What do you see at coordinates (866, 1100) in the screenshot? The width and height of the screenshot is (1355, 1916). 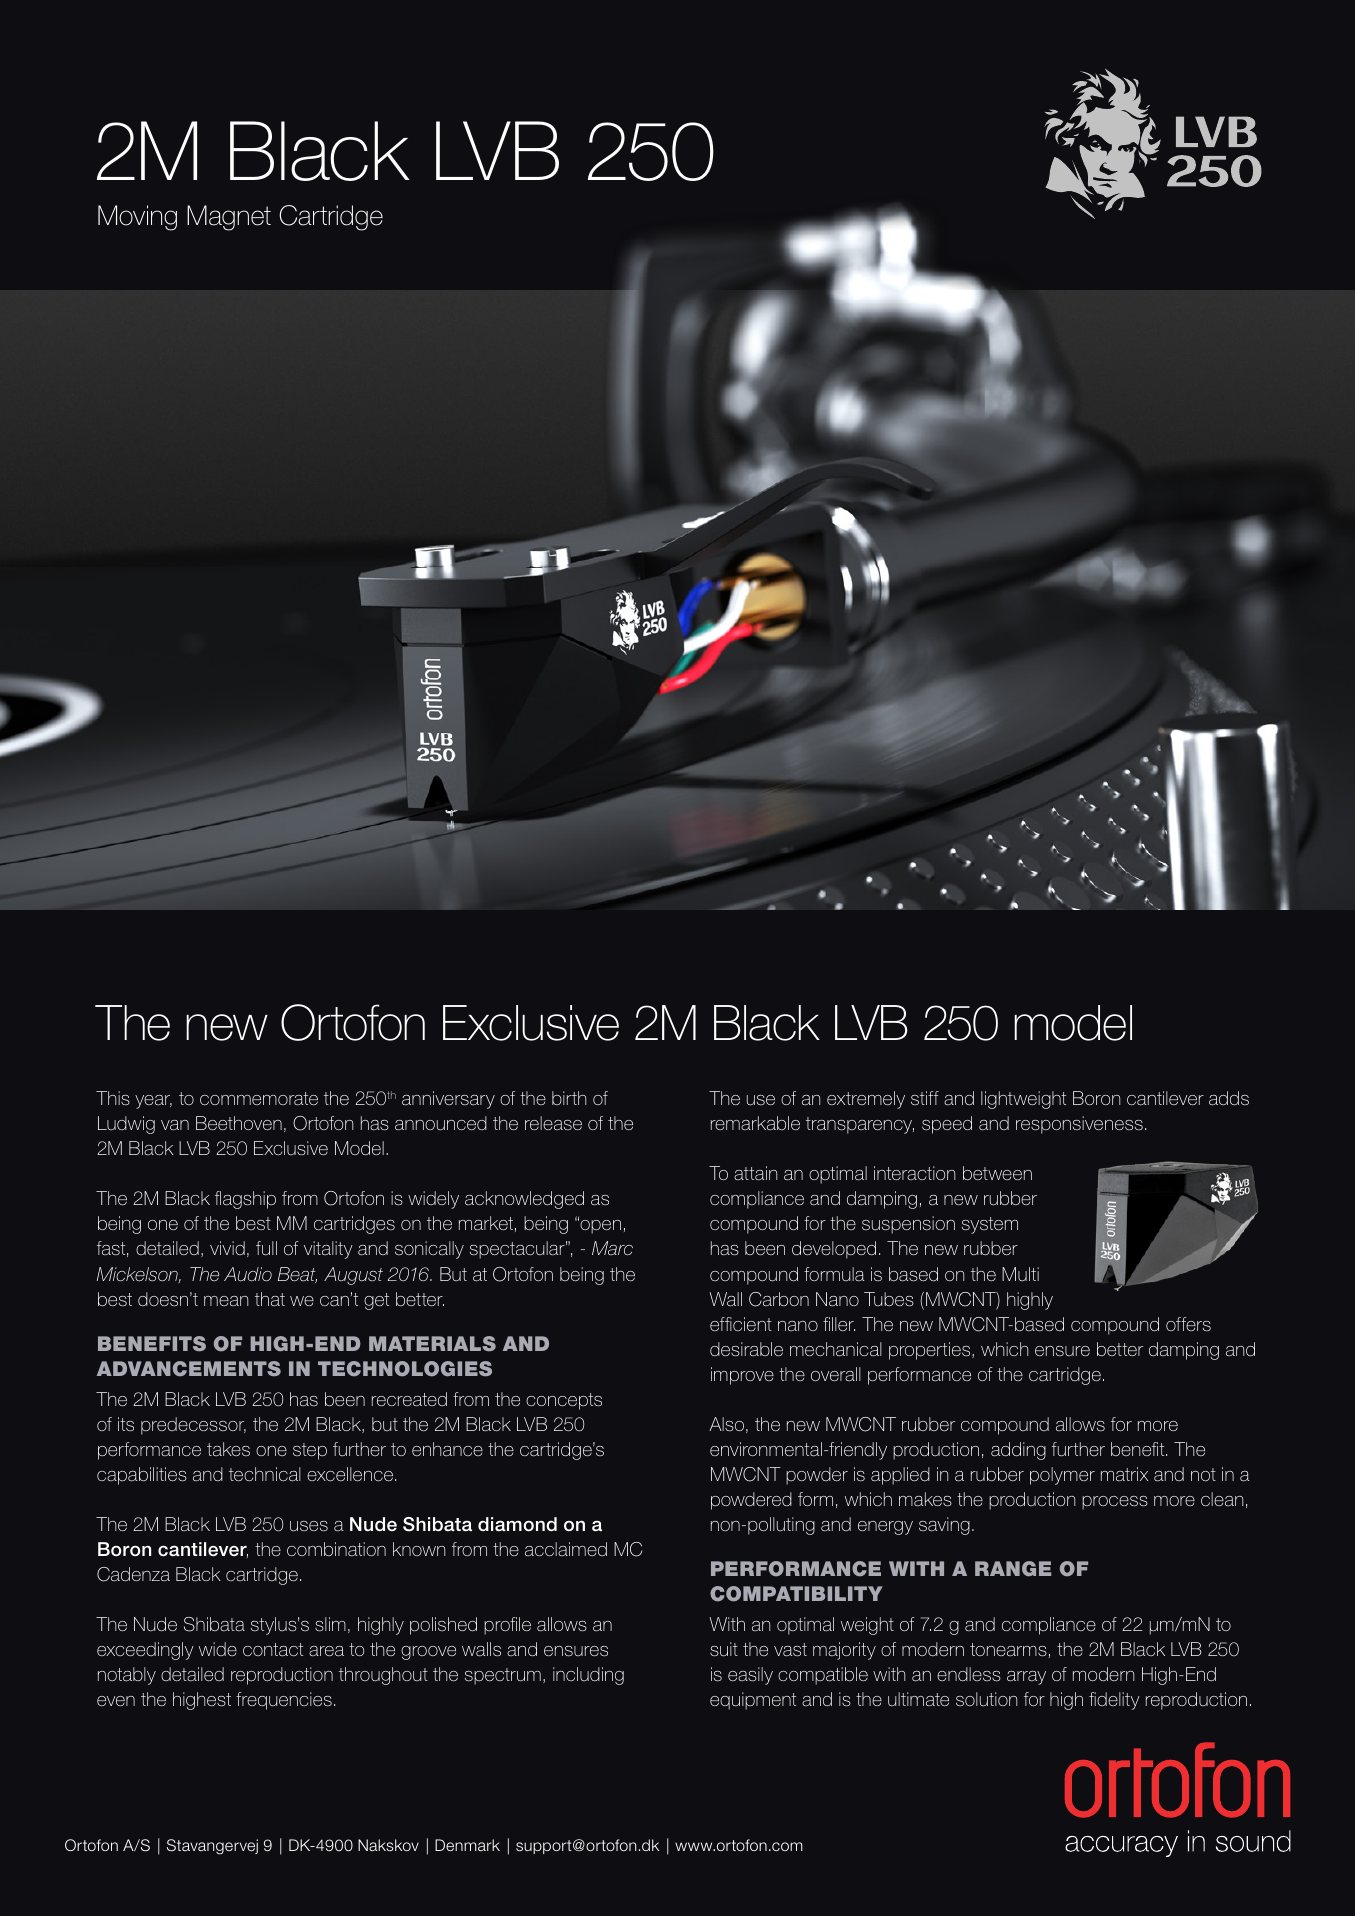 I see `extremely` at bounding box center [866, 1100].
